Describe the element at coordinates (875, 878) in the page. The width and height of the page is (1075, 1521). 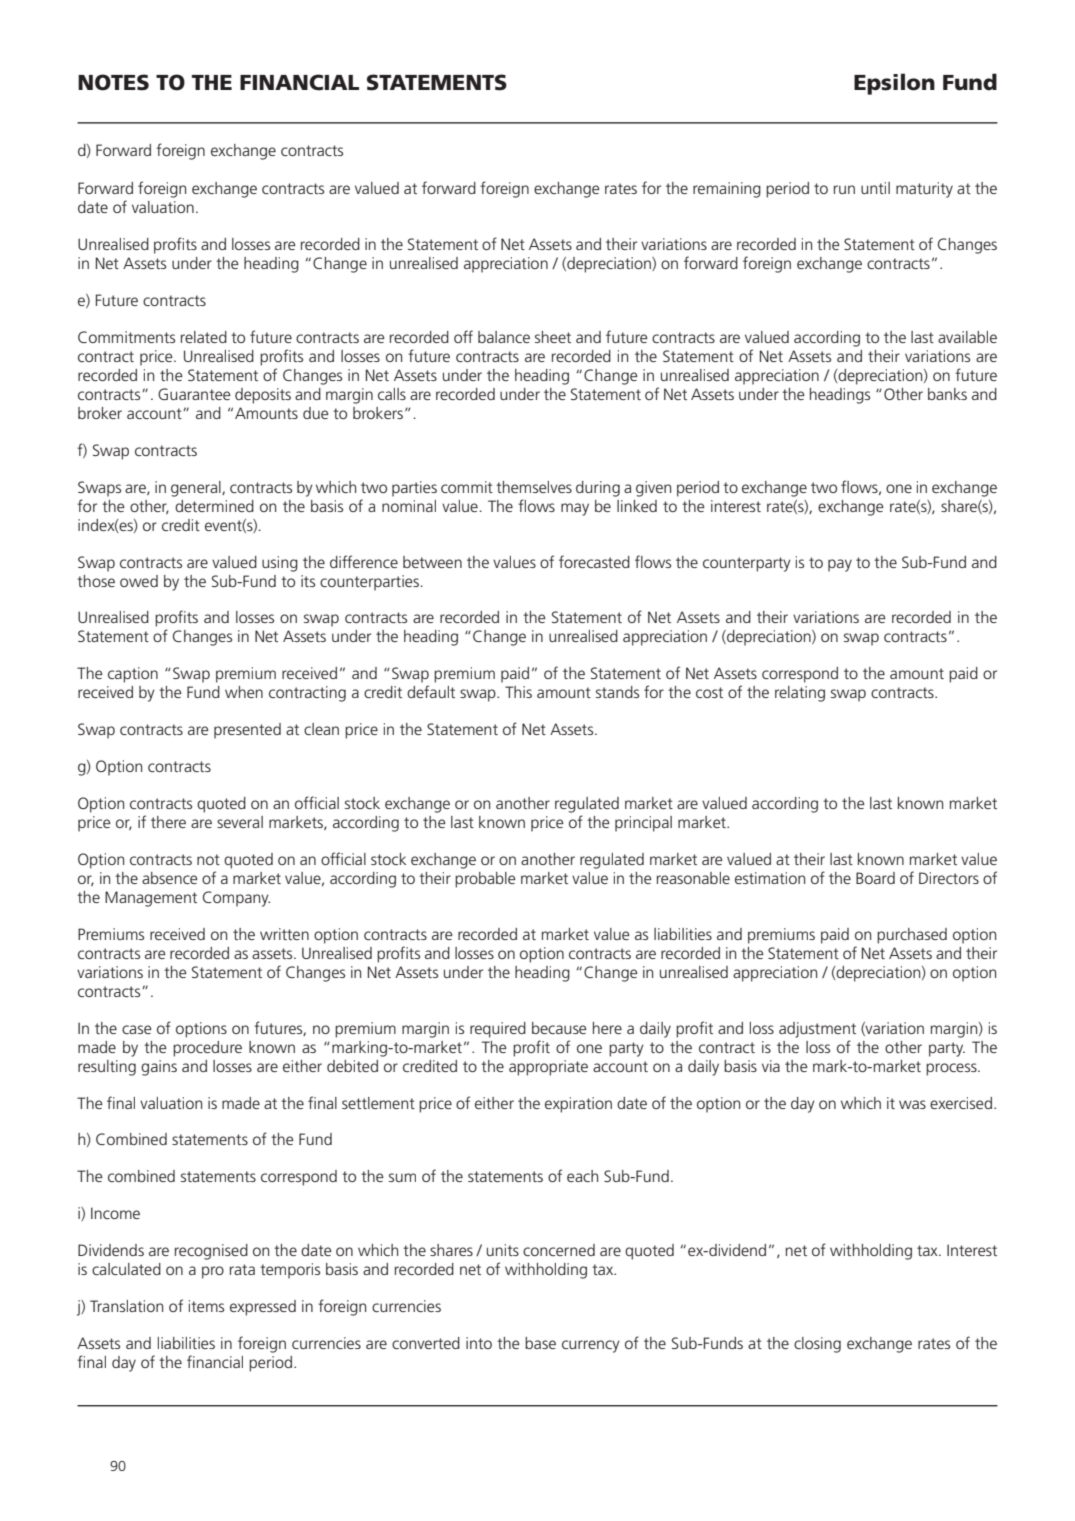
I see `Board` at that location.
